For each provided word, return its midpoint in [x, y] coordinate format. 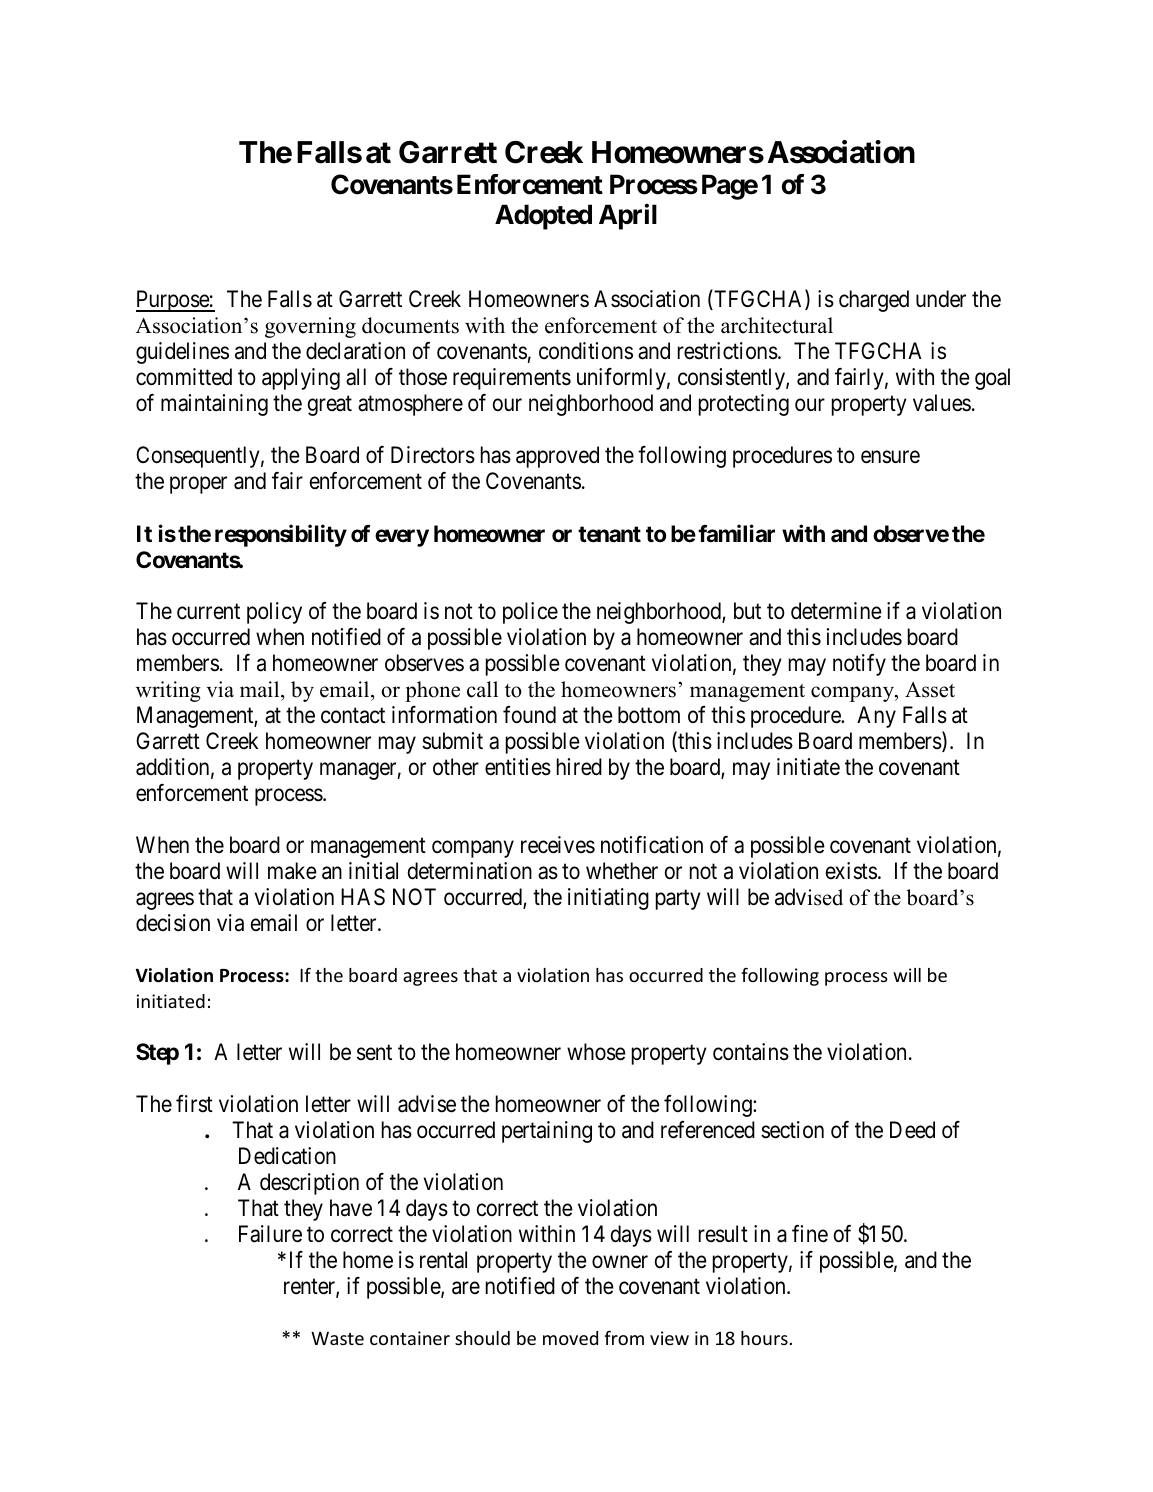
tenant [609, 534]
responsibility [281, 535]
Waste [337, 1338]
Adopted [543, 217]
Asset [930, 690]
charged [874, 301]
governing [310, 327]
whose [596, 1052]
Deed [912, 1130]
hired [579, 767]
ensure [890, 457]
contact [353, 716]
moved [570, 1338]
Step [157, 1054]
